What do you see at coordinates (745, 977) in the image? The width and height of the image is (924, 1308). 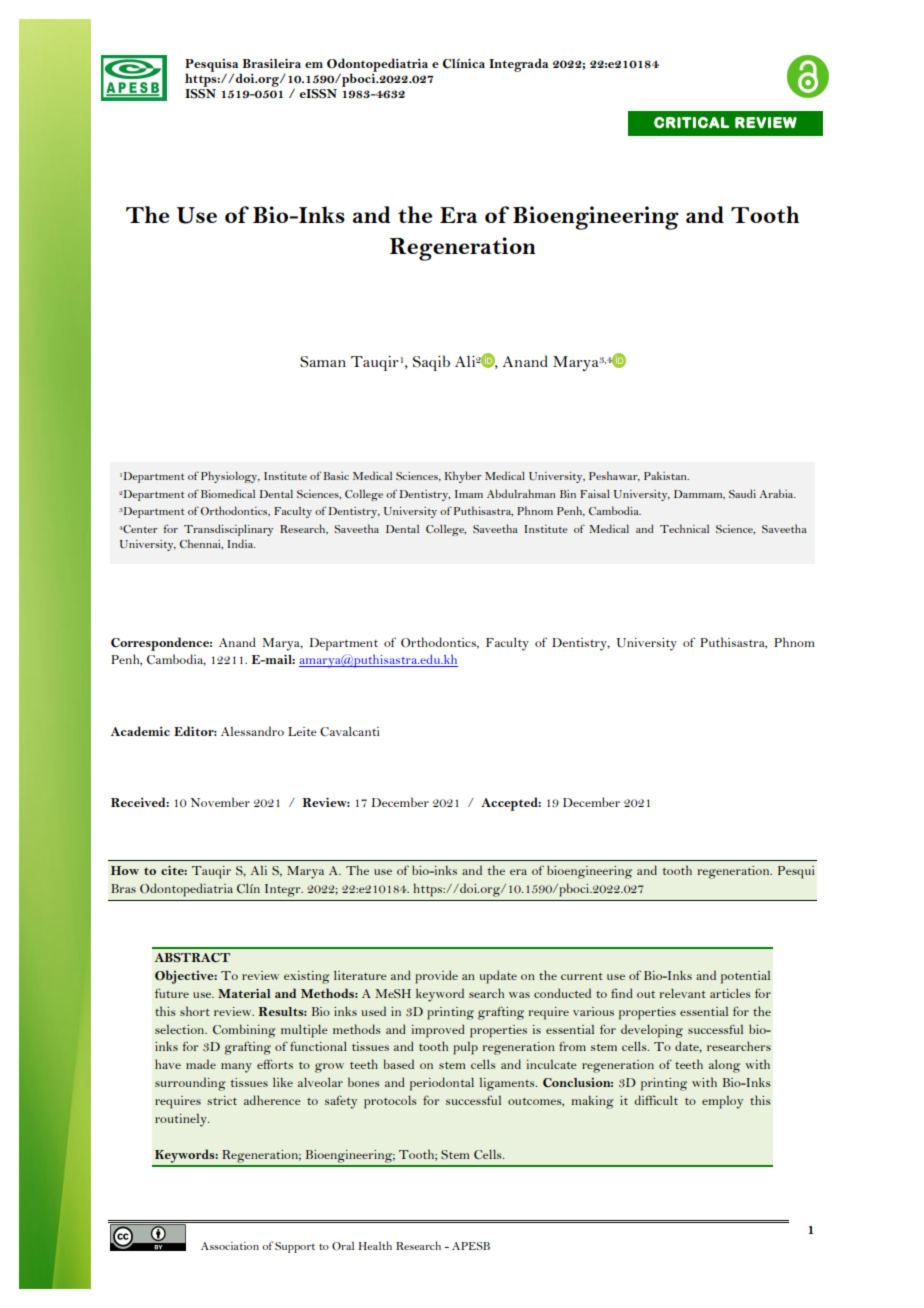 I see `potential` at bounding box center [745, 977].
